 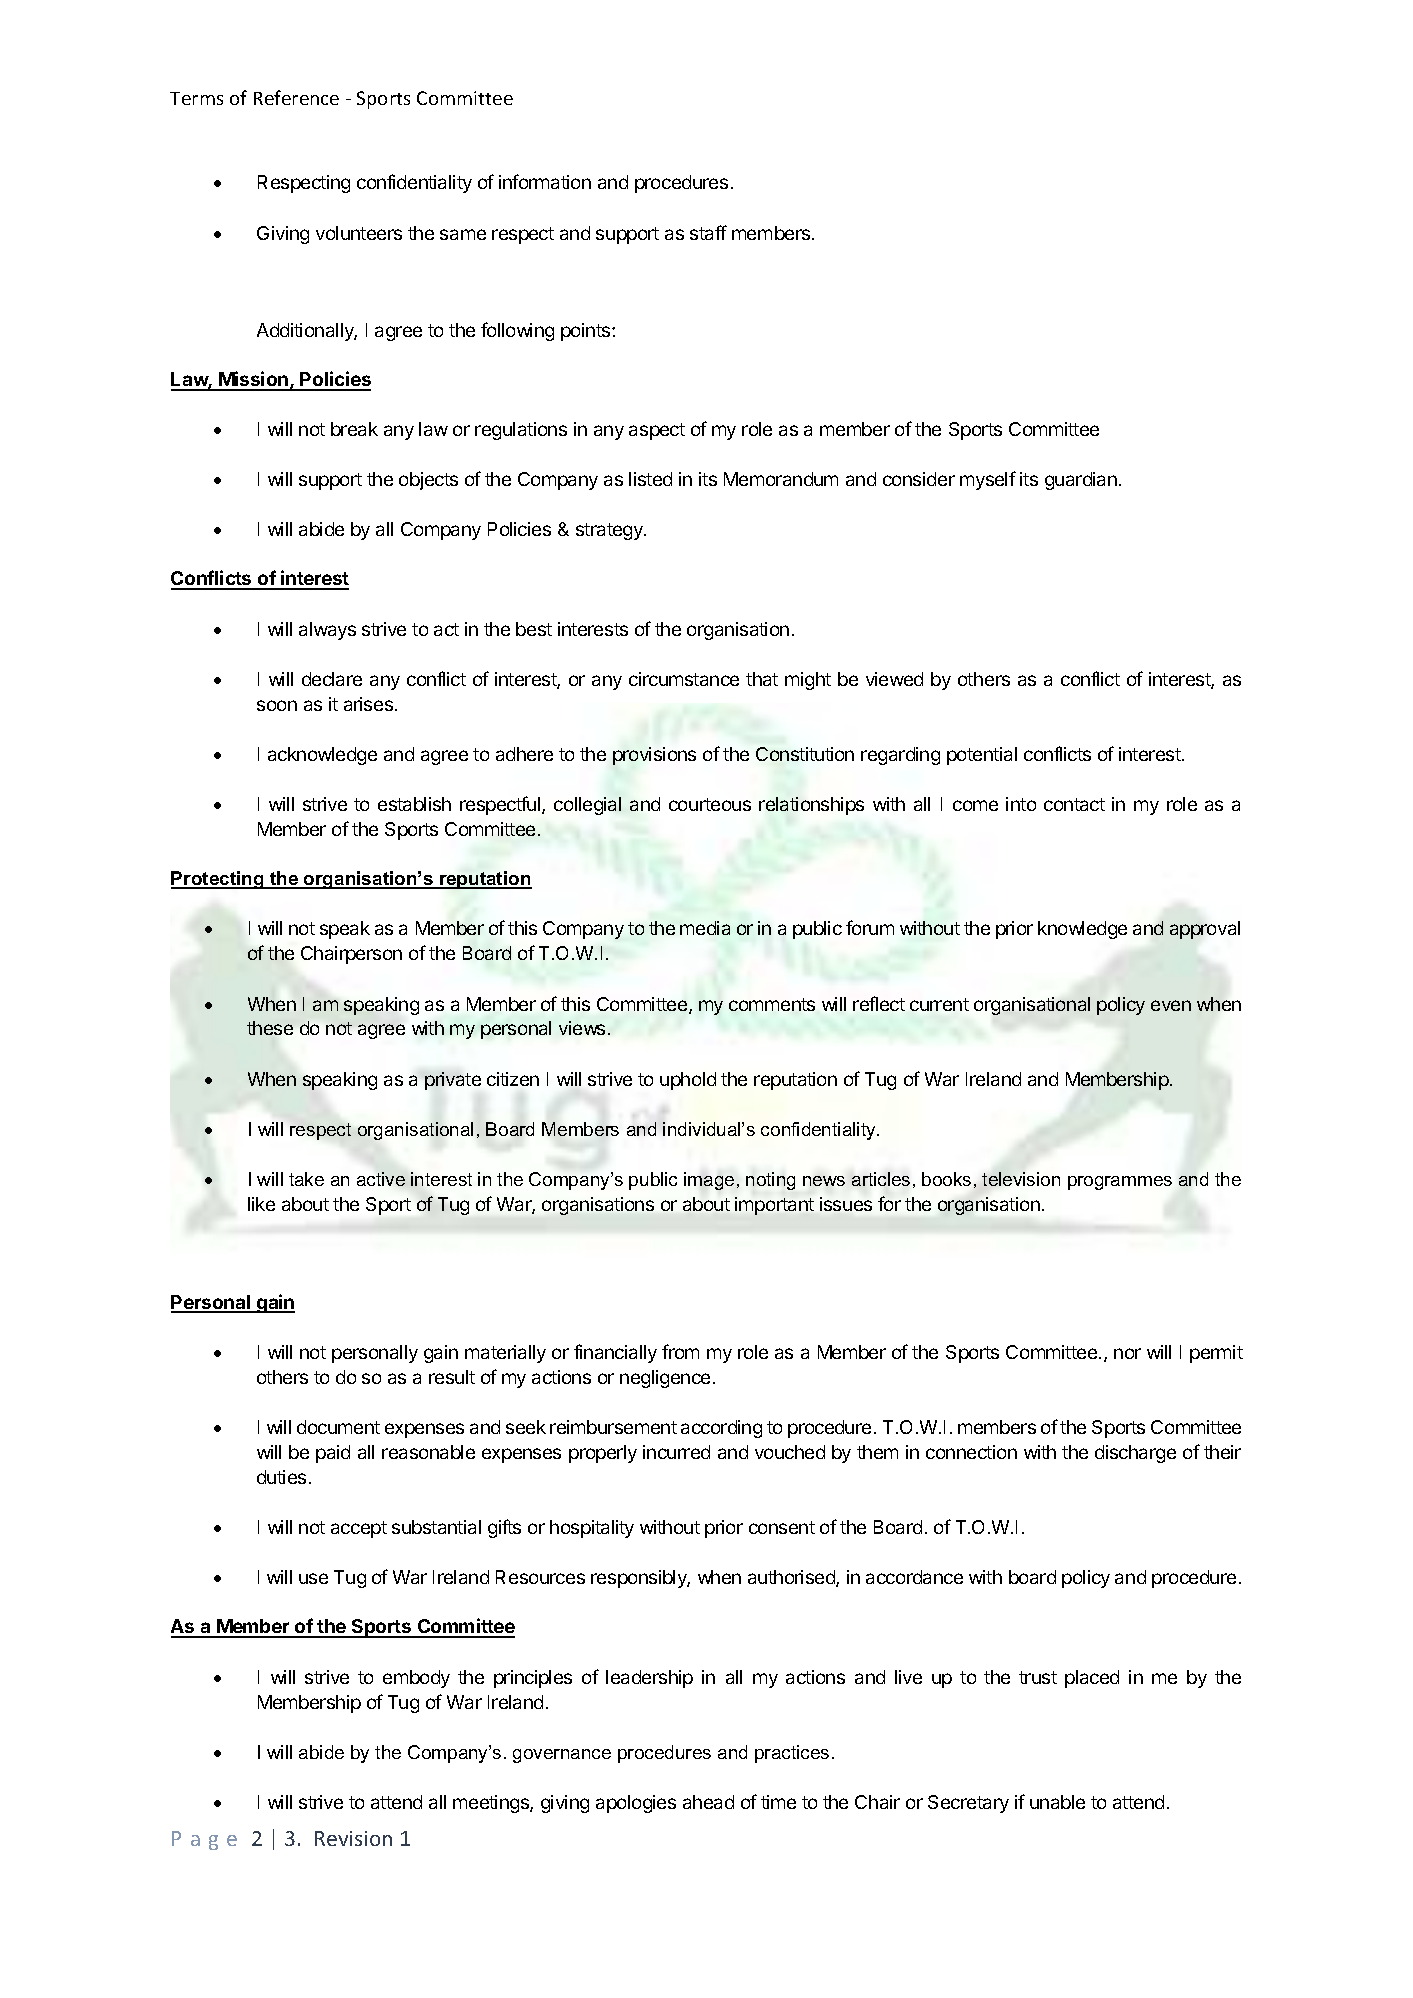 What do you see at coordinates (680, 1351) in the image?
I see `from` at bounding box center [680, 1351].
